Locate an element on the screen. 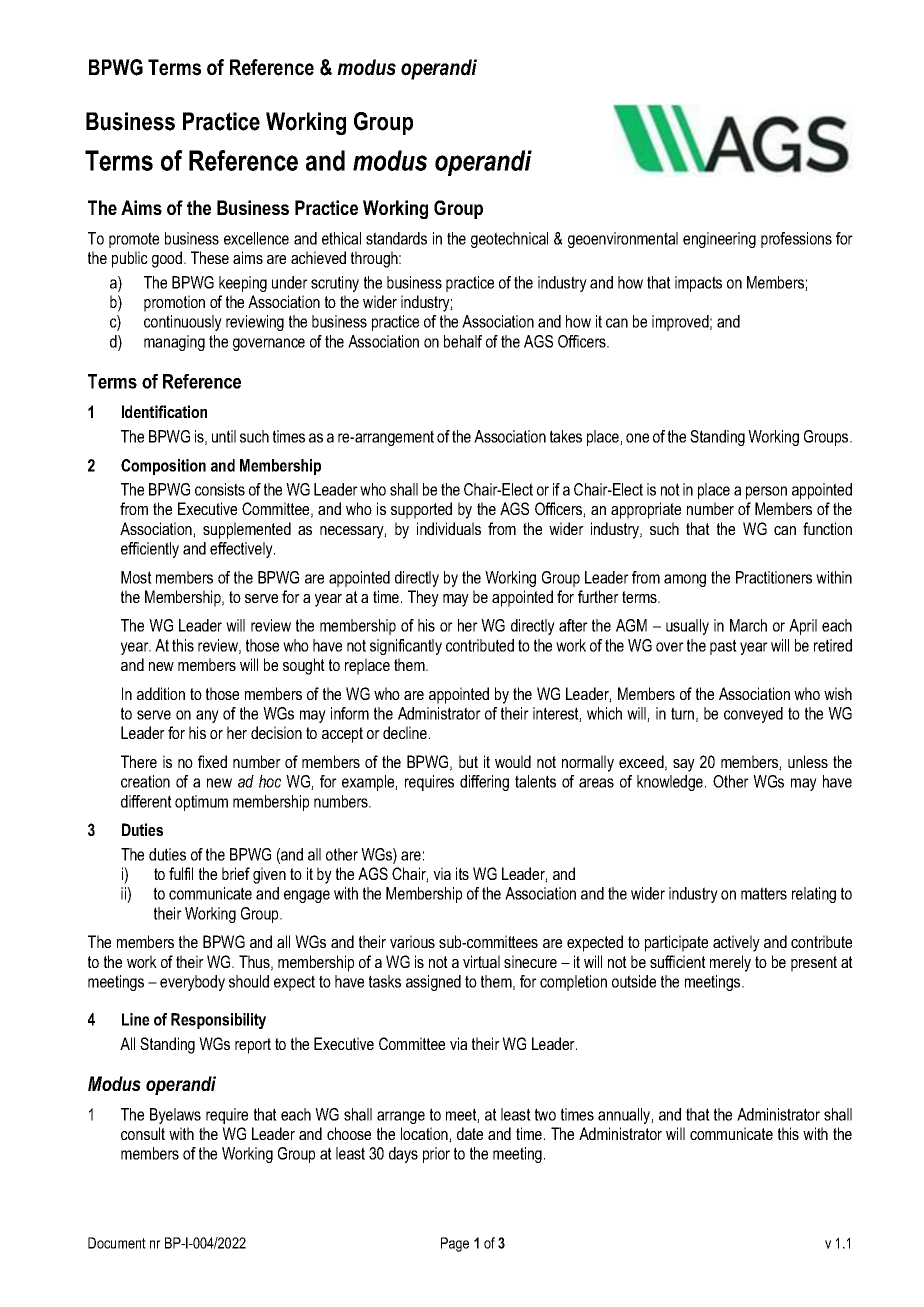  Document is located at coordinates (117, 1243).
